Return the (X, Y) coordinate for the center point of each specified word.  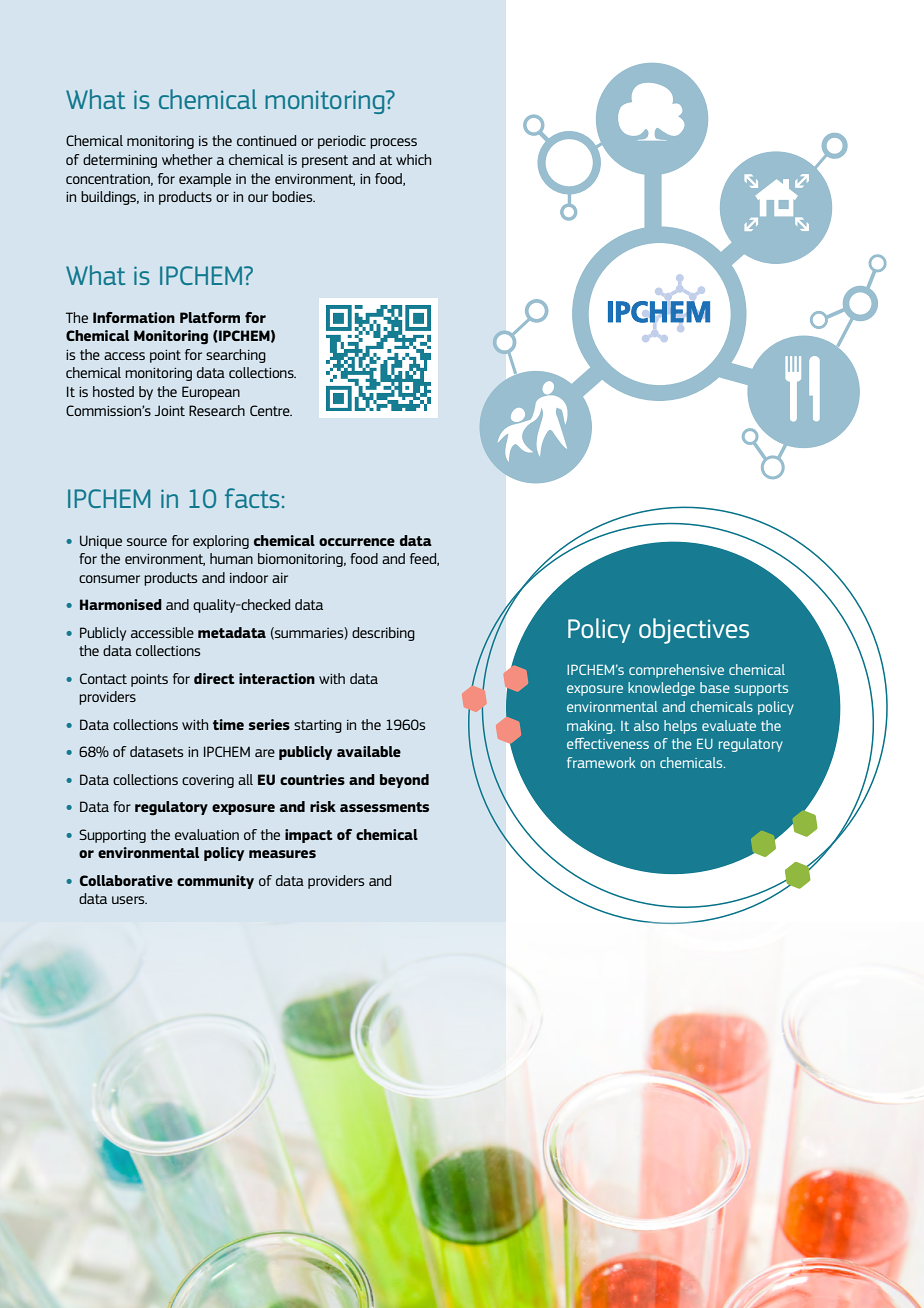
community (215, 882)
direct (214, 678)
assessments (384, 807)
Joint (170, 410)
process (393, 143)
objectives (694, 631)
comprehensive (676, 671)
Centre (271, 410)
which (413, 159)
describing (383, 634)
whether (187, 159)
